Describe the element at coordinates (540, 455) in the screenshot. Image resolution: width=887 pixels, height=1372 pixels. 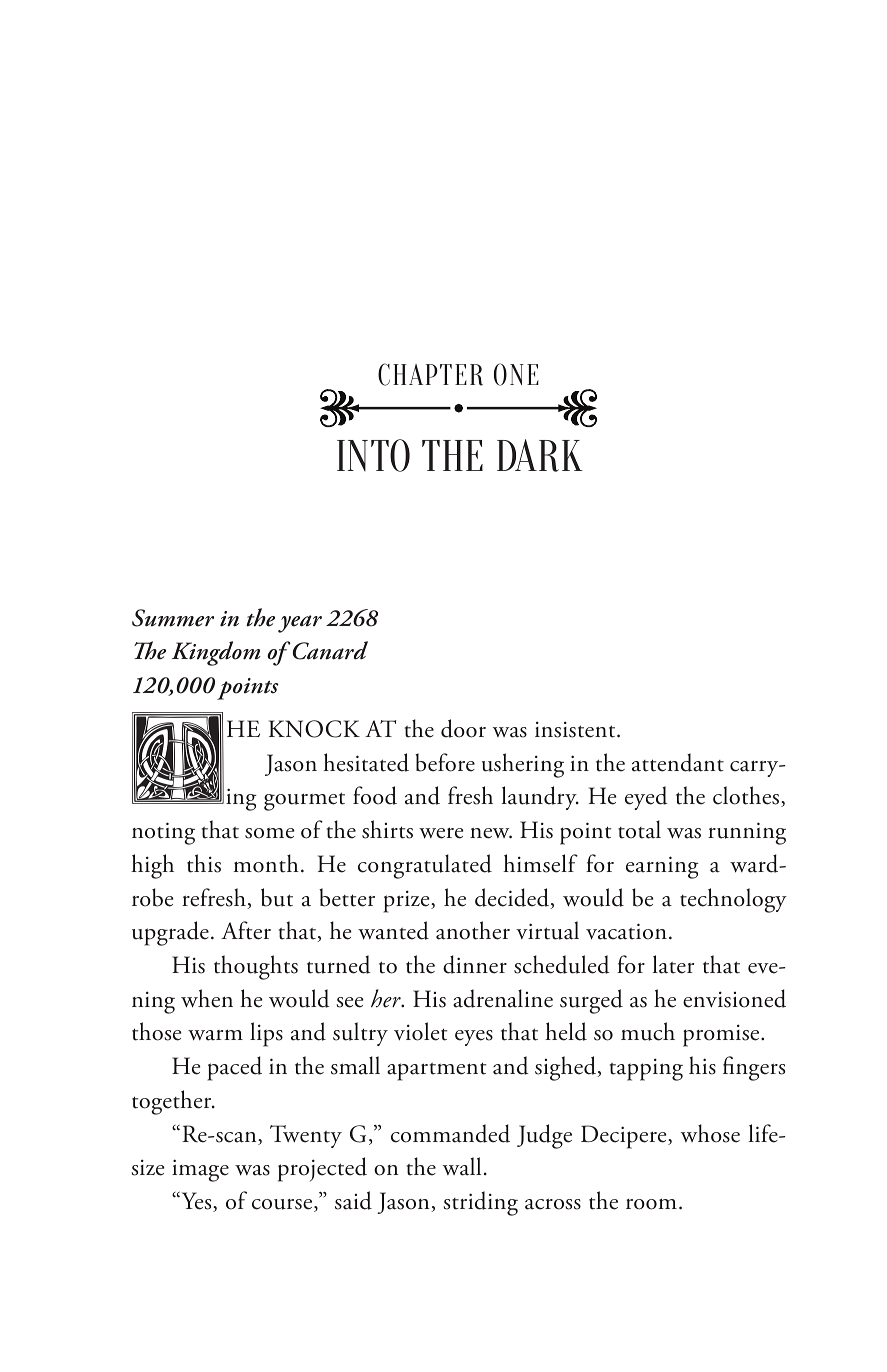
I see `DARK` at that location.
